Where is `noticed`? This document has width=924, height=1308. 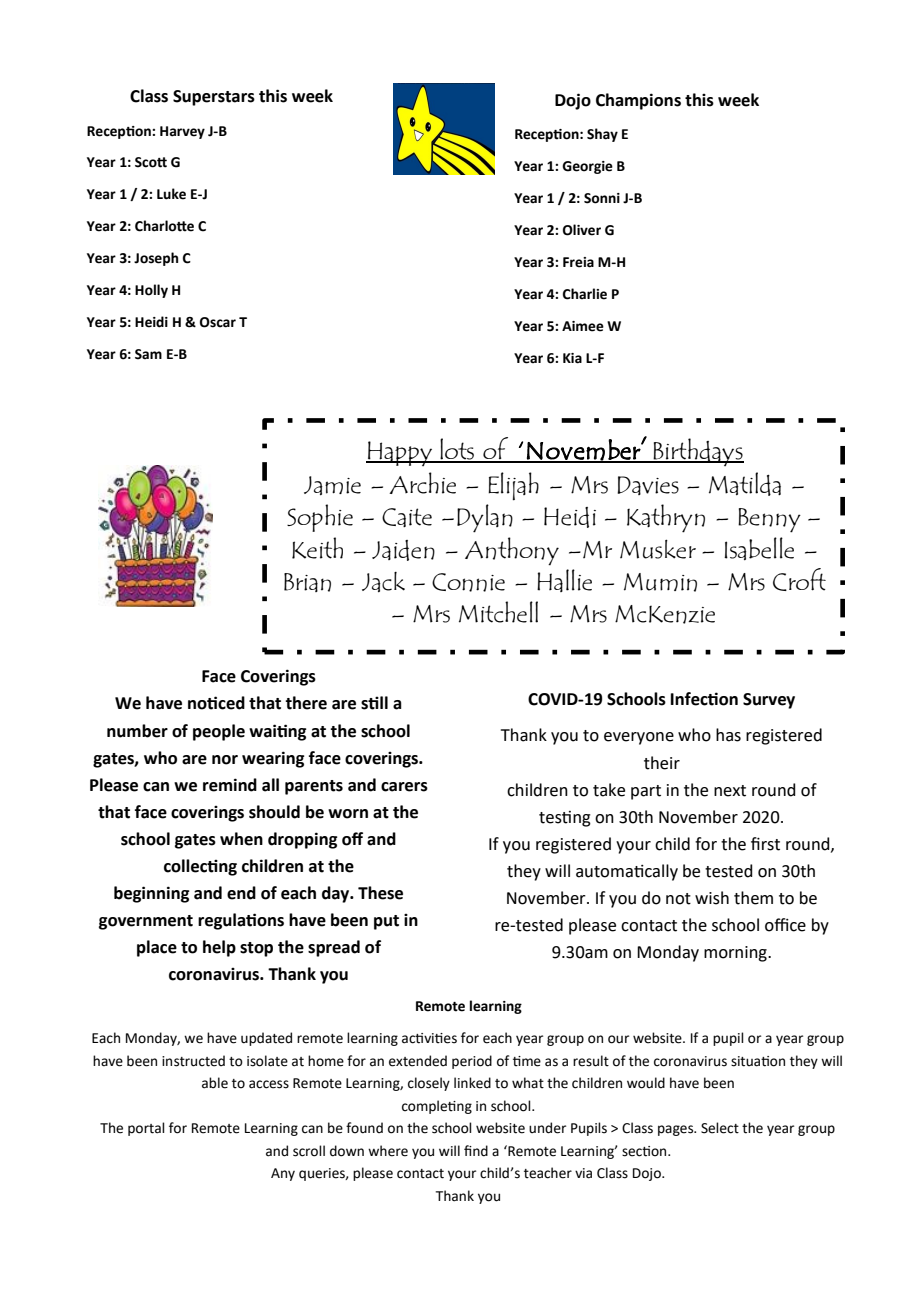
noticed is located at coordinates (216, 703).
